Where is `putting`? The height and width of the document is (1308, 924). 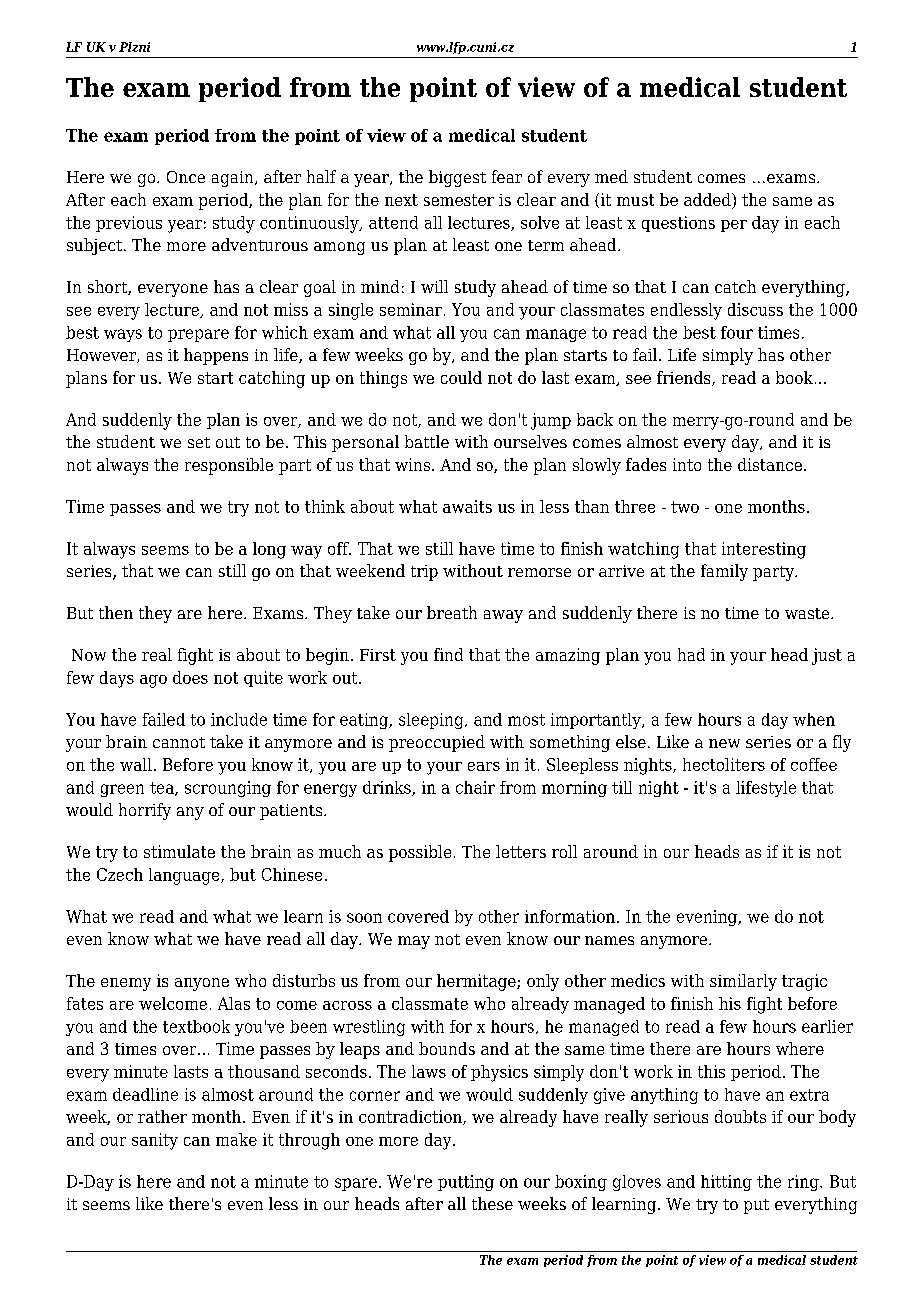 putting is located at coordinates (466, 1183).
